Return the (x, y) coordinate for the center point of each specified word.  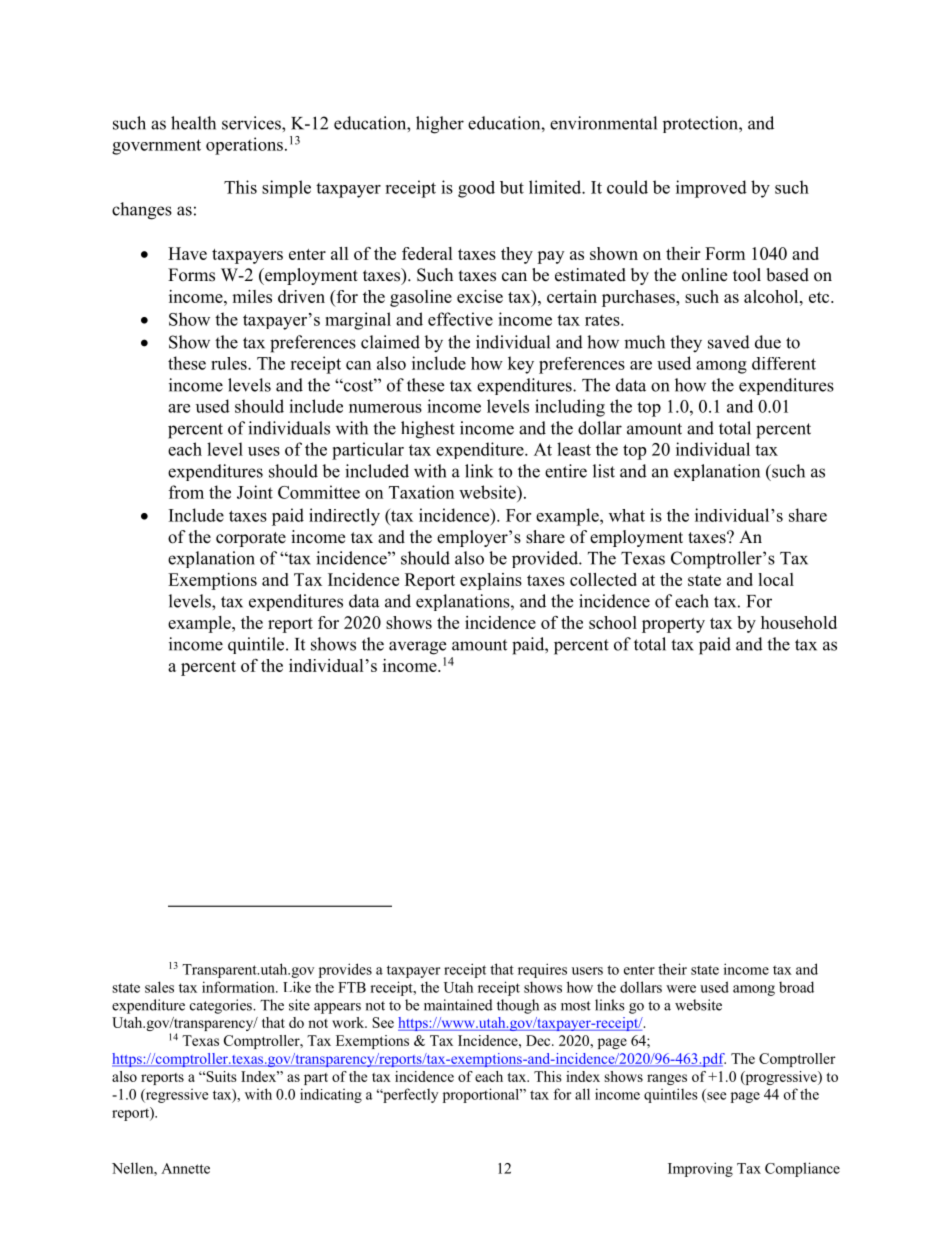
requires (542, 970)
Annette (185, 1168)
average (417, 648)
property (673, 625)
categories (222, 1006)
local (776, 579)
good (476, 189)
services (252, 123)
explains (491, 581)
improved (711, 189)
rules (230, 363)
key (521, 365)
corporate (251, 539)
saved (729, 342)
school (613, 622)
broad (796, 987)
